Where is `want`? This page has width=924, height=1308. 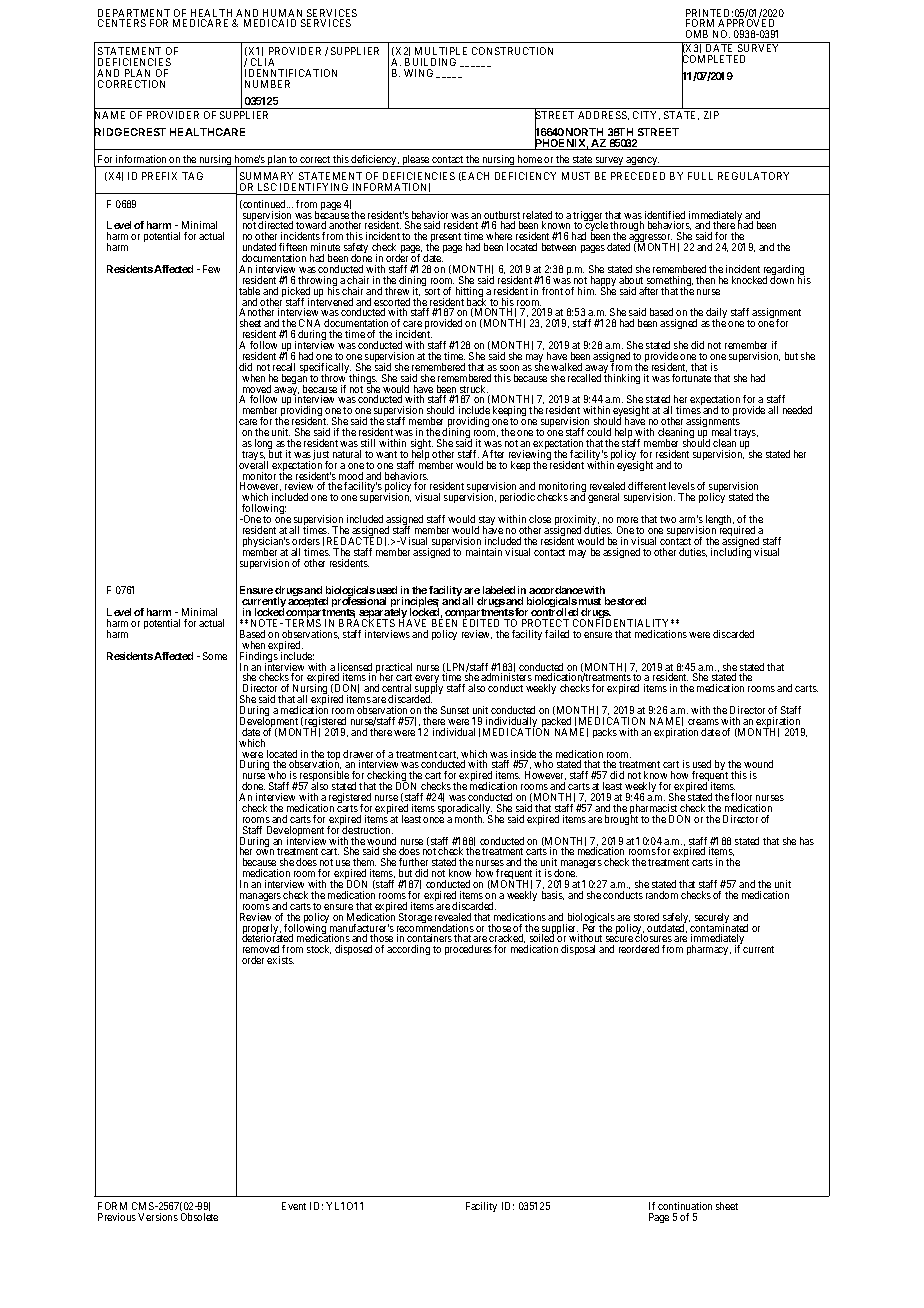
want is located at coordinates (386, 454).
